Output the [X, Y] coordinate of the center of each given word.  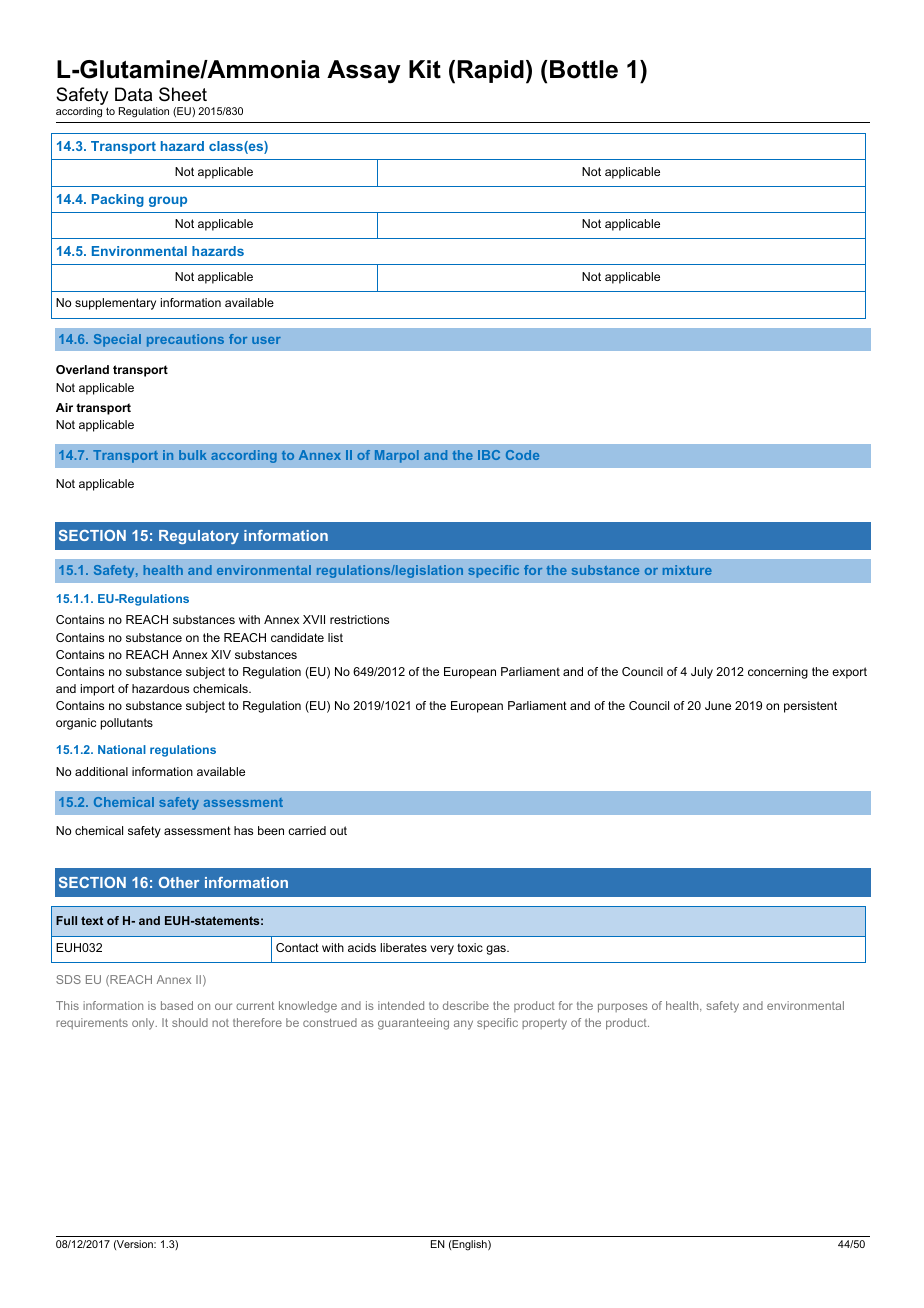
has [243, 830]
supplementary [115, 304]
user [266, 340]
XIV [221, 654]
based [177, 1005]
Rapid [491, 71]
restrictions [359, 619]
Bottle [584, 69]
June [718, 705]
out [338, 830]
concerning [778, 673]
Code [522, 455]
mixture [687, 570]
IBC [489, 455]
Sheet [183, 94]
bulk [193, 455]
